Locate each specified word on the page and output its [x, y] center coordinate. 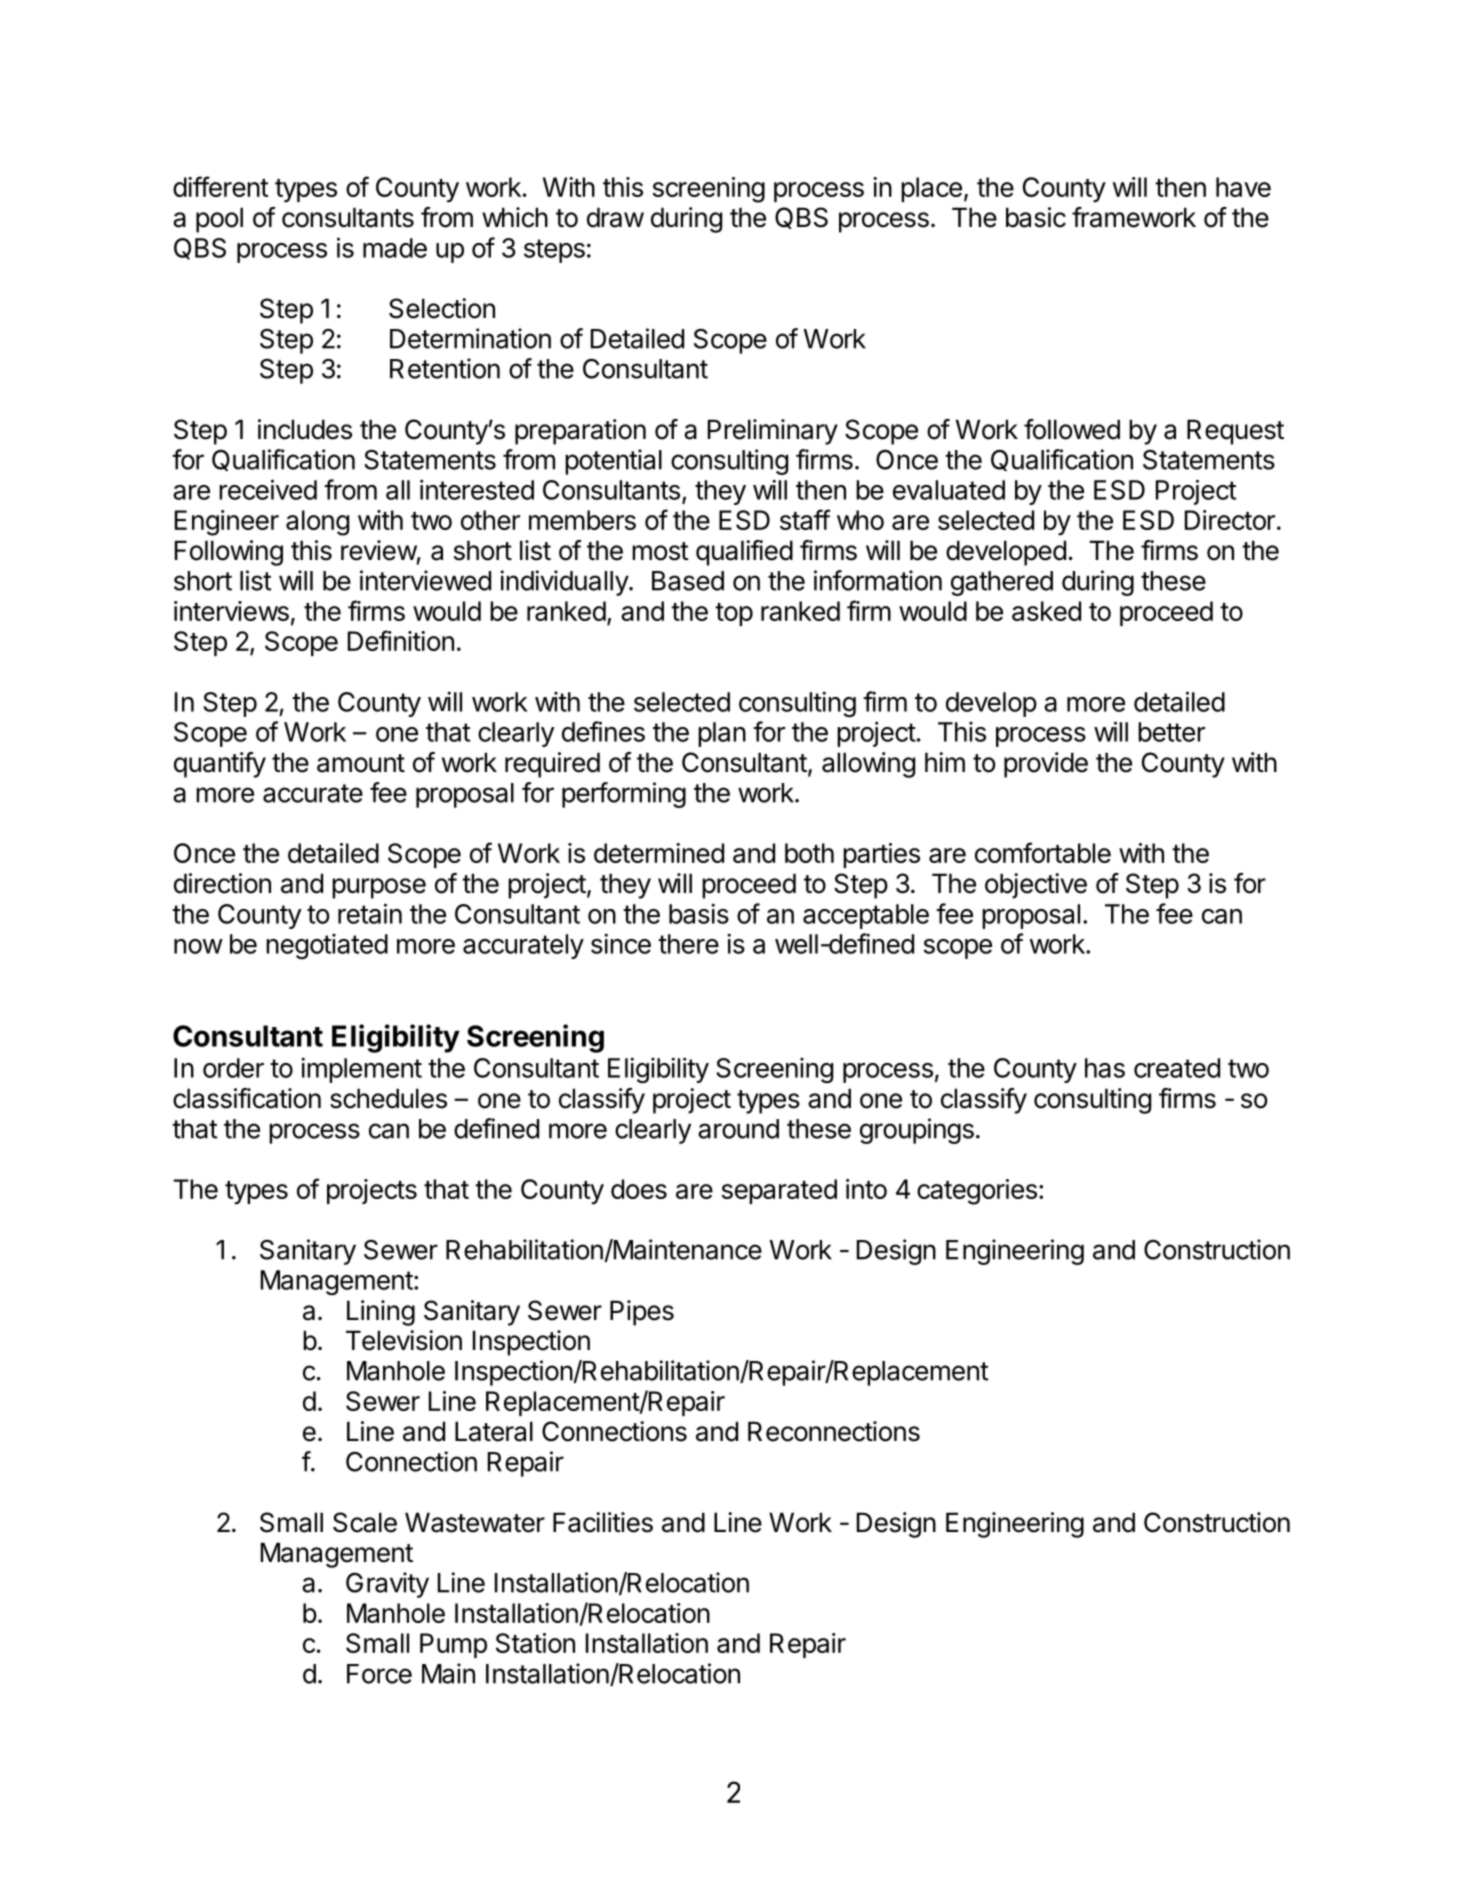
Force [379, 1674]
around [738, 1129]
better [1171, 732]
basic [1036, 217]
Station [535, 1643]
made [395, 248]
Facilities [603, 1522]
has [1105, 1068]
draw [615, 217]
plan [722, 734]
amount [361, 763]
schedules [388, 1098]
